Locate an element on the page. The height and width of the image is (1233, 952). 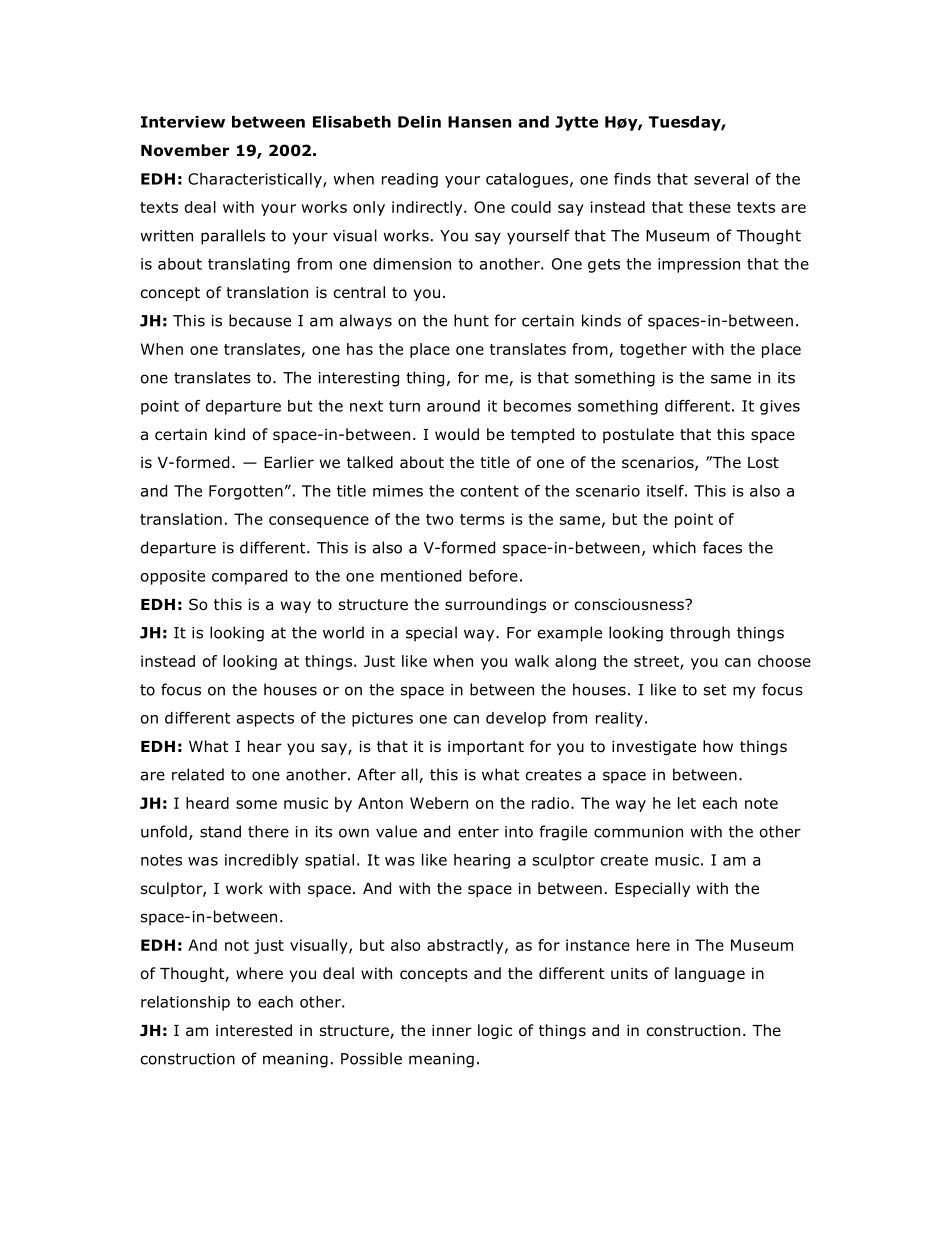
important is located at coordinates (486, 748).
